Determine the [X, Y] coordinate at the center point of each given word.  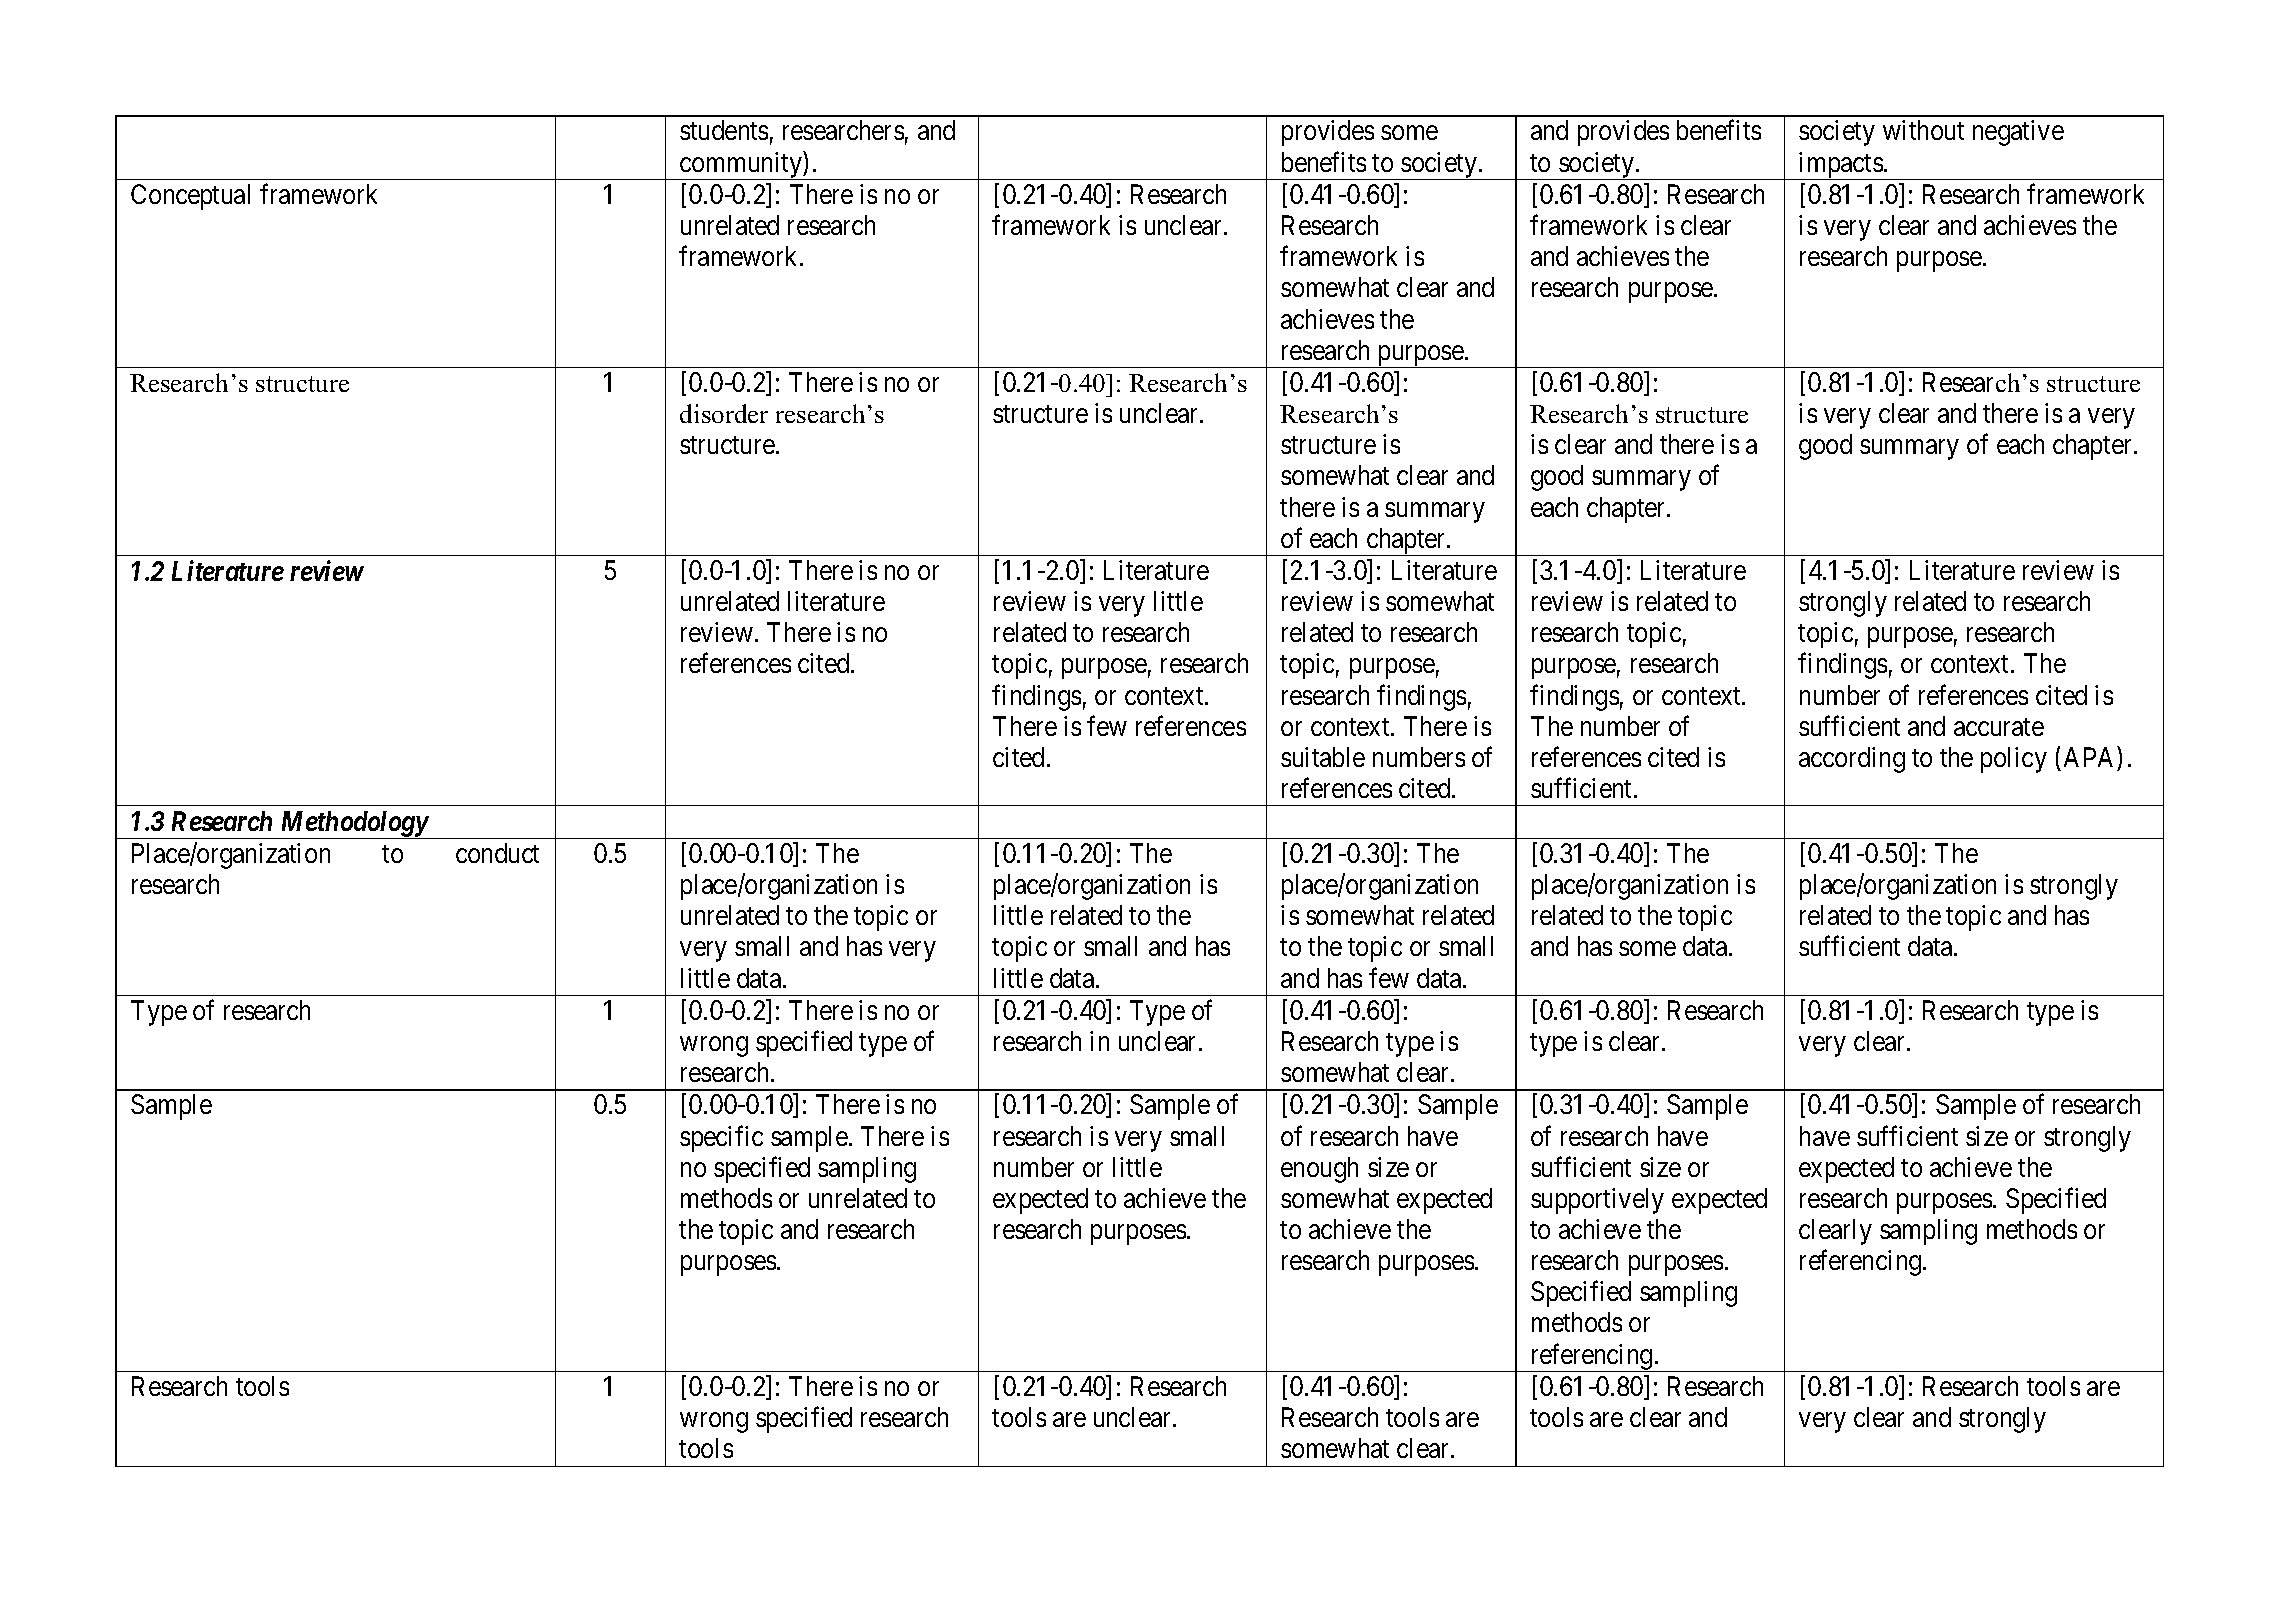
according [1852, 760]
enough [1319, 1170]
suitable [1323, 757]
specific [721, 1138]
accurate [1999, 727]
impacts [1840, 166]
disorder [724, 413]
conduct [497, 853]
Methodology [353, 825]
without [1923, 130]
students [724, 130]
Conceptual [190, 197]
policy [2014, 760]
